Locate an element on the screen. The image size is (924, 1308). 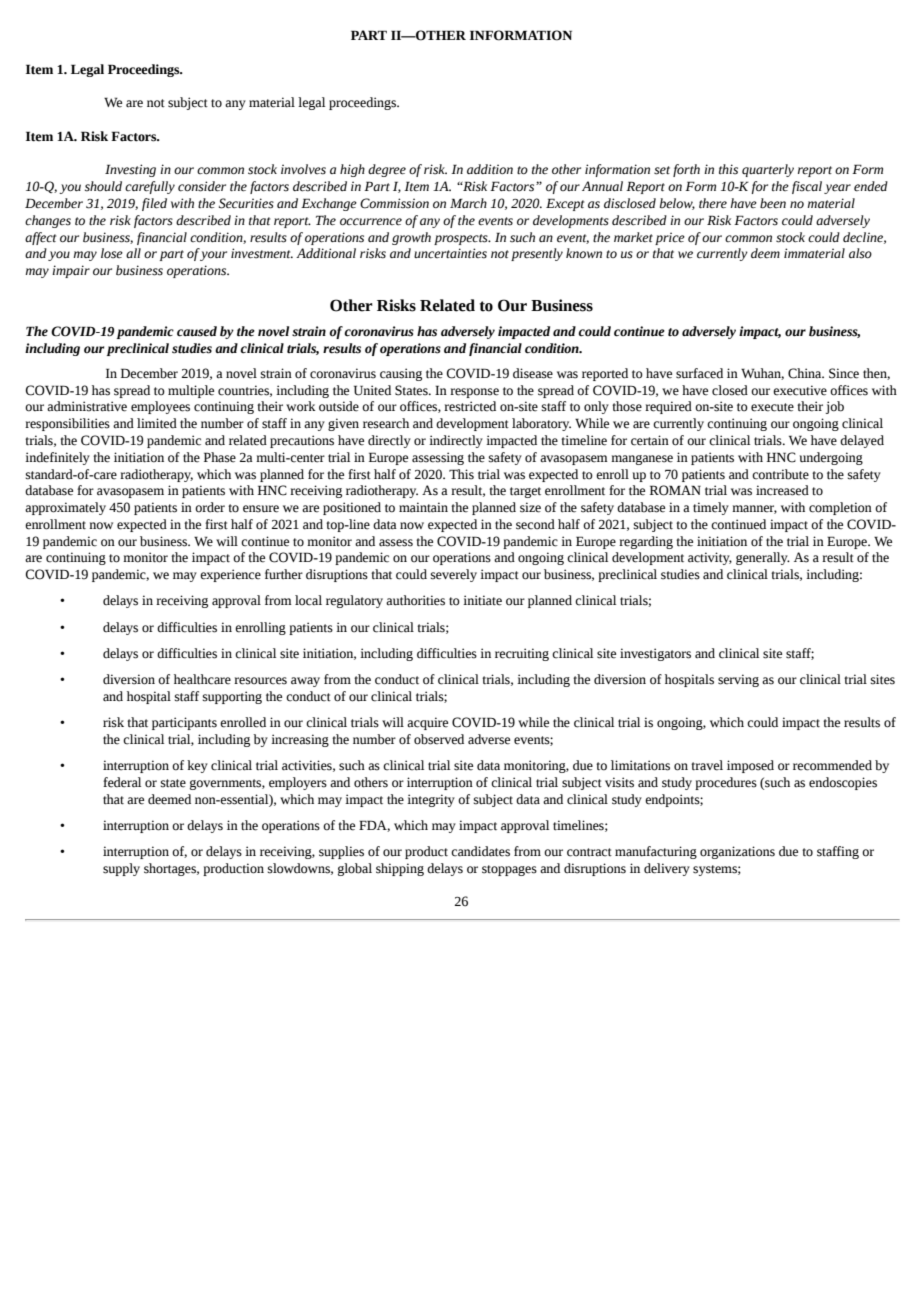
March is located at coordinates (468, 203).
